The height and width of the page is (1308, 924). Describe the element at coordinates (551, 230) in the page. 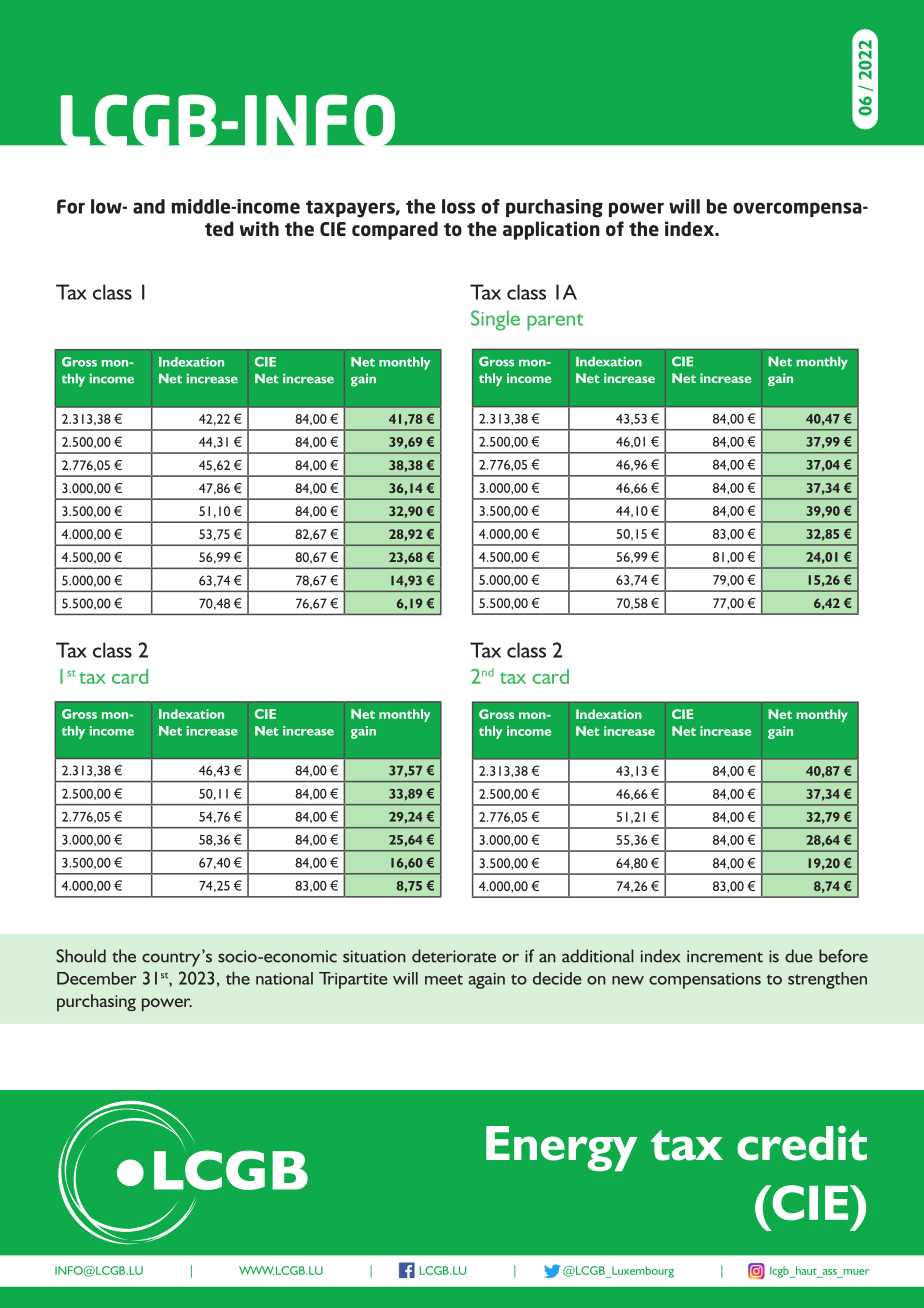

I see `application` at that location.
